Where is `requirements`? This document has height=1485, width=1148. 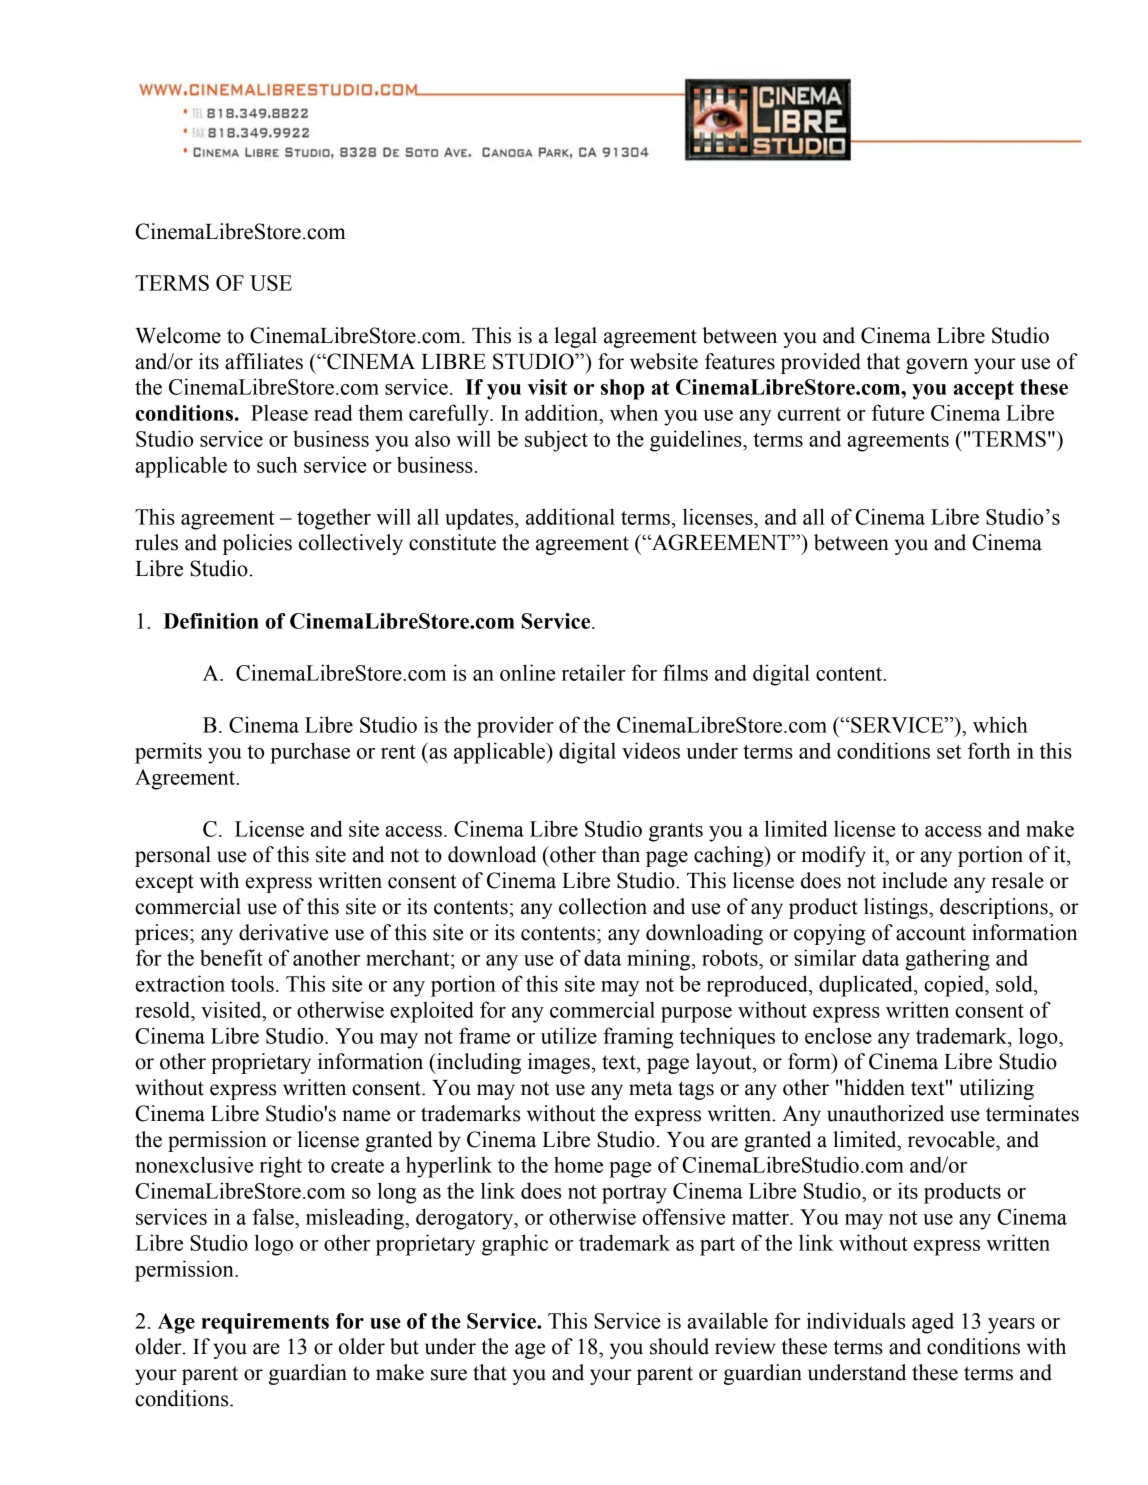 requirements is located at coordinates (265, 1323).
